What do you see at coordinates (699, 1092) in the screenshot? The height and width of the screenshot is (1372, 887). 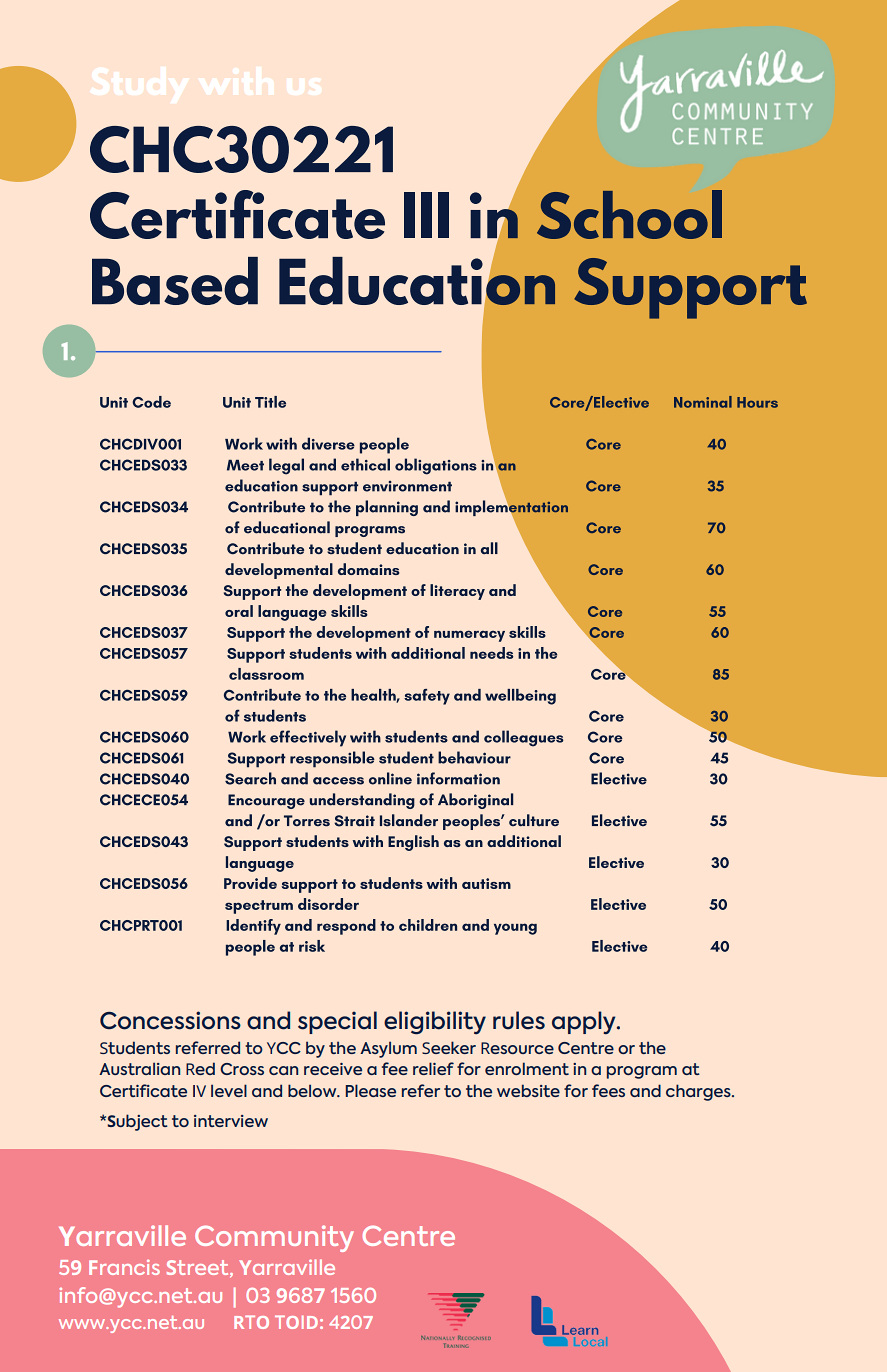 I see `charges` at bounding box center [699, 1092].
